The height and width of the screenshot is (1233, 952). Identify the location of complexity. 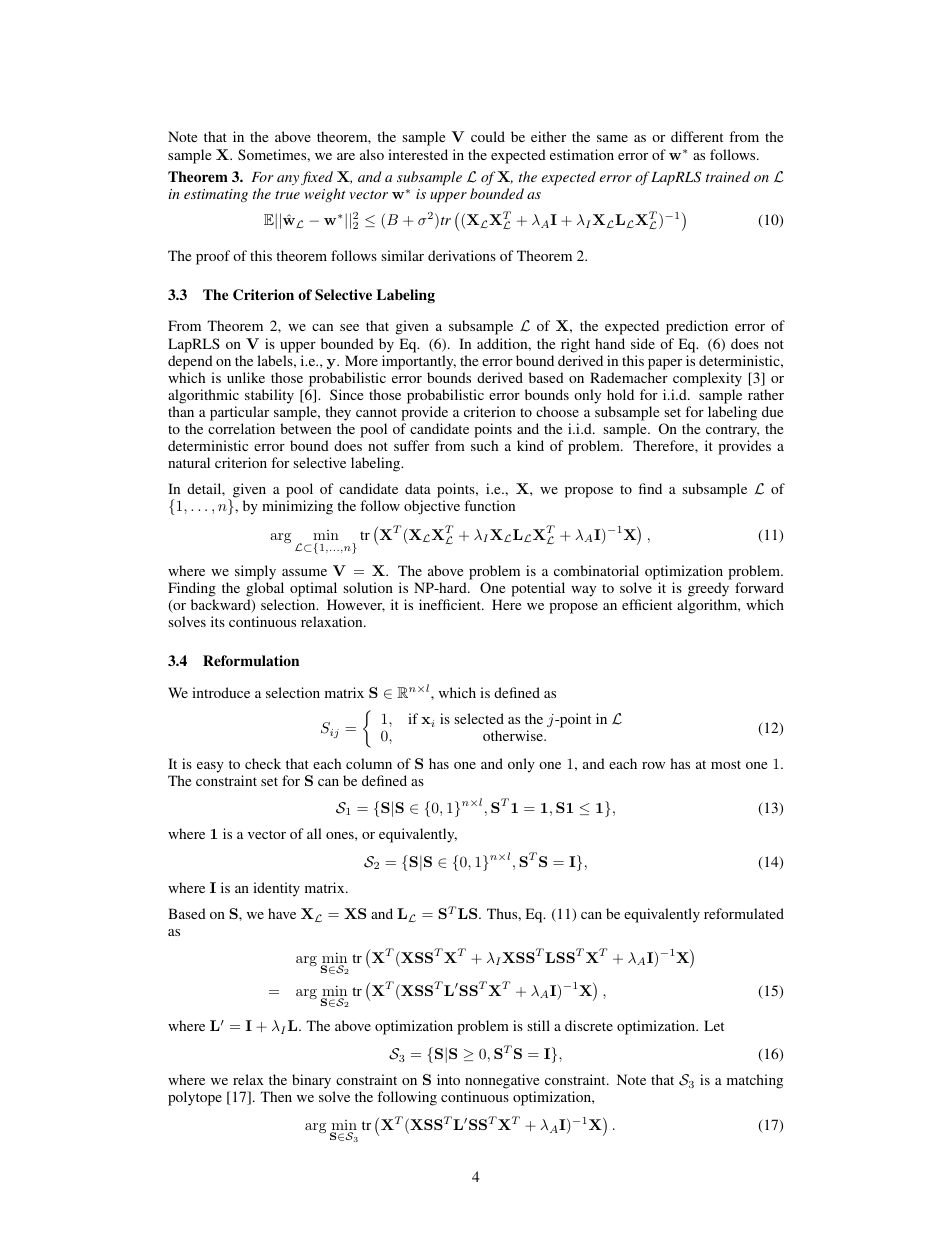
(707, 379).
